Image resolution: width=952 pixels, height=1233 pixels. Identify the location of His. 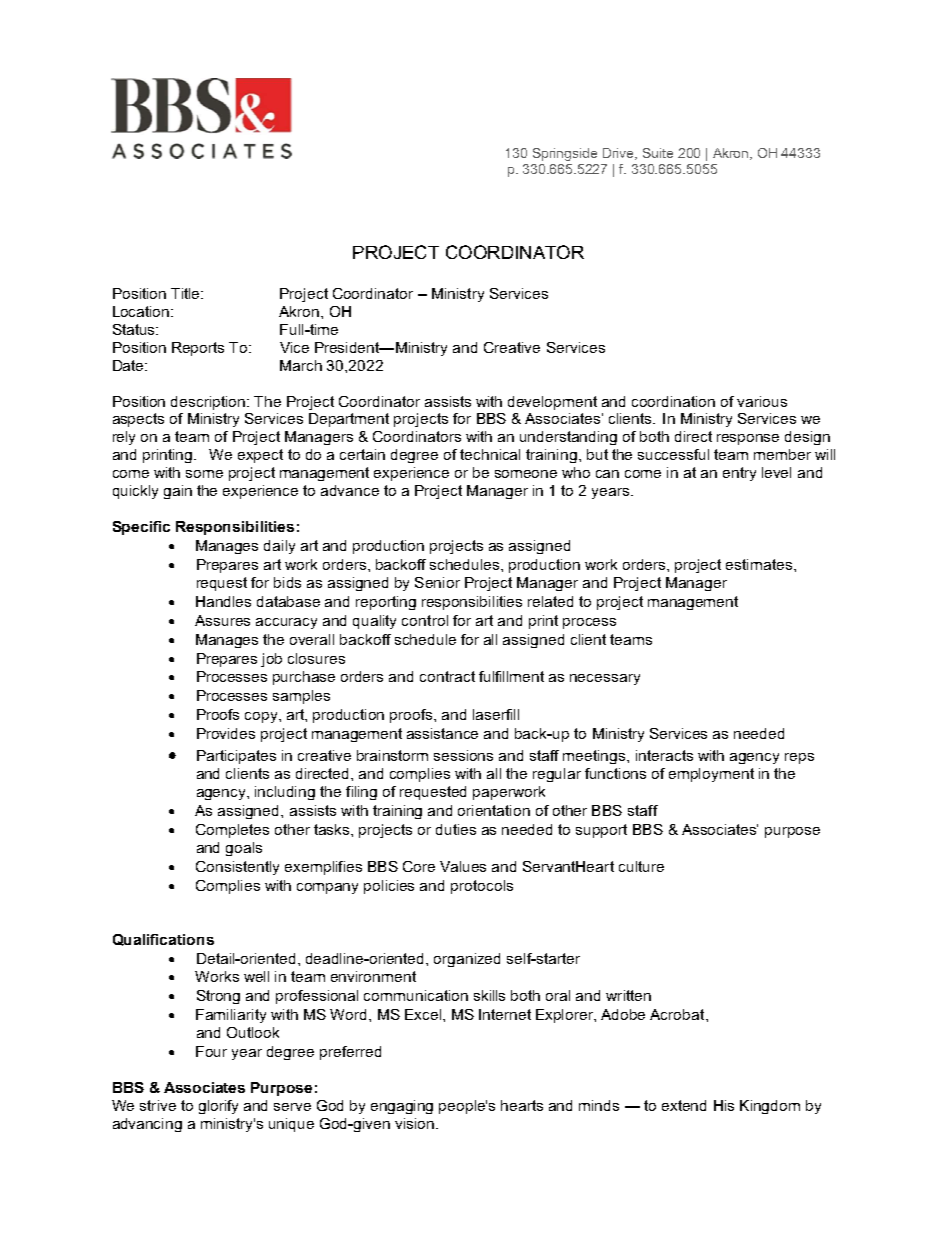
(724, 1105).
